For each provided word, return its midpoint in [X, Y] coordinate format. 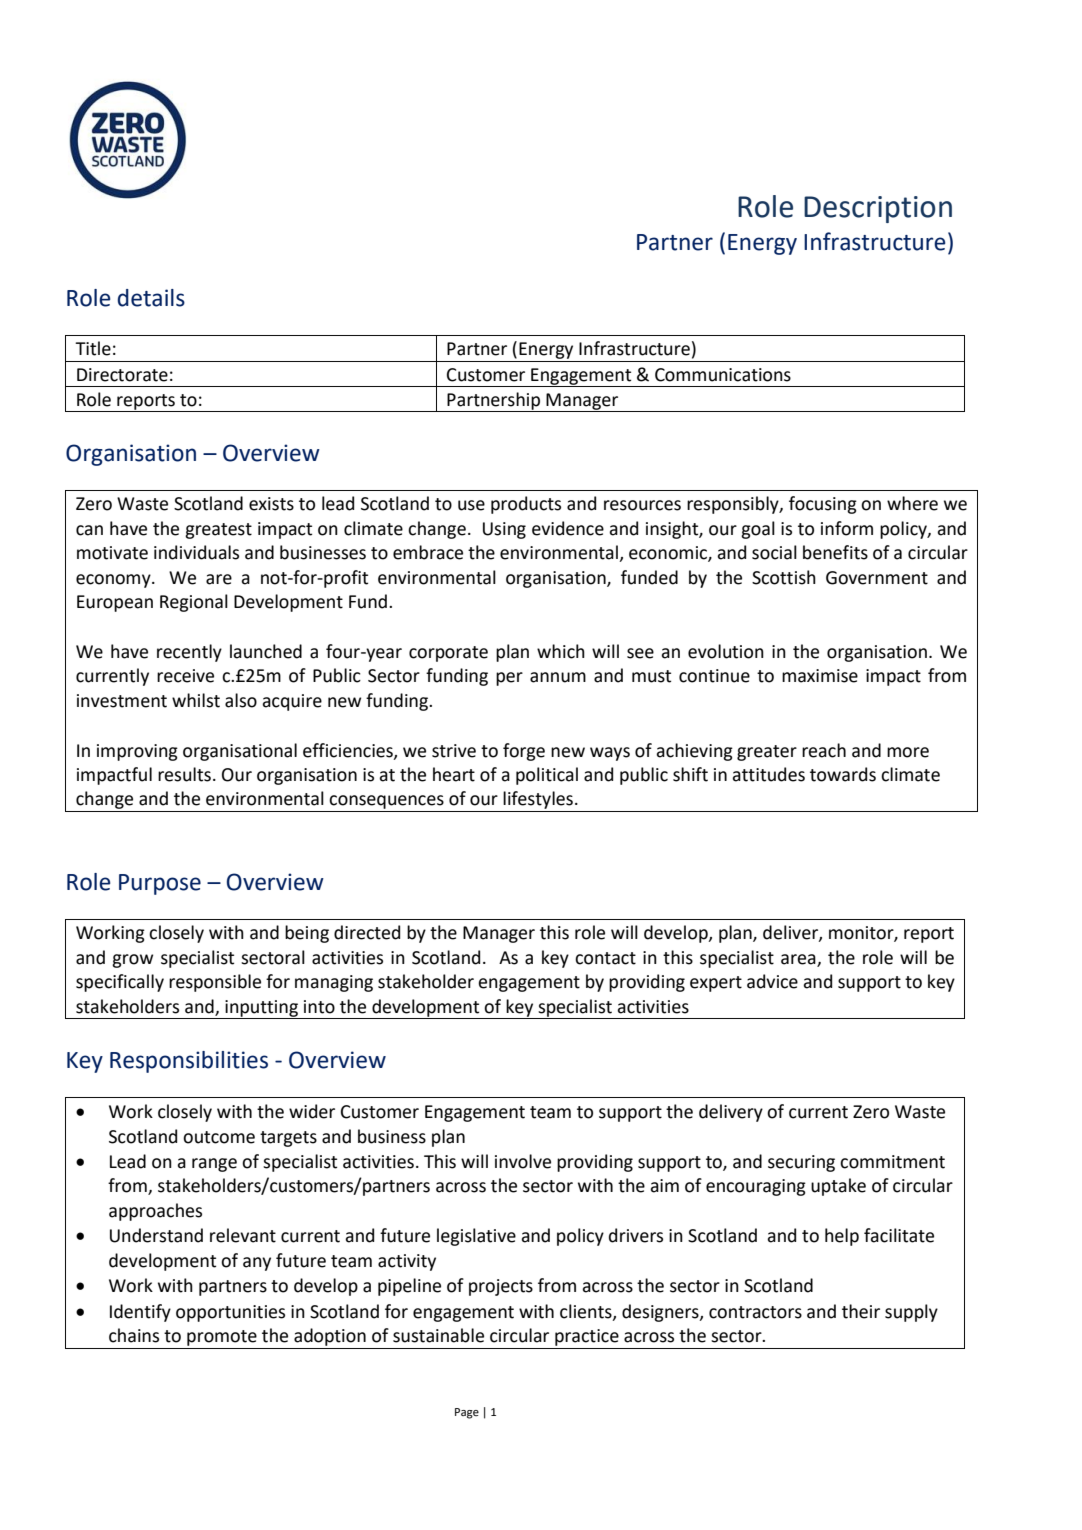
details [151, 298]
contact [605, 958]
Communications [723, 375]
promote [222, 1338]
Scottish [784, 577]
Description [878, 209]
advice [772, 981]
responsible [215, 983]
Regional [194, 603]
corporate [448, 654]
